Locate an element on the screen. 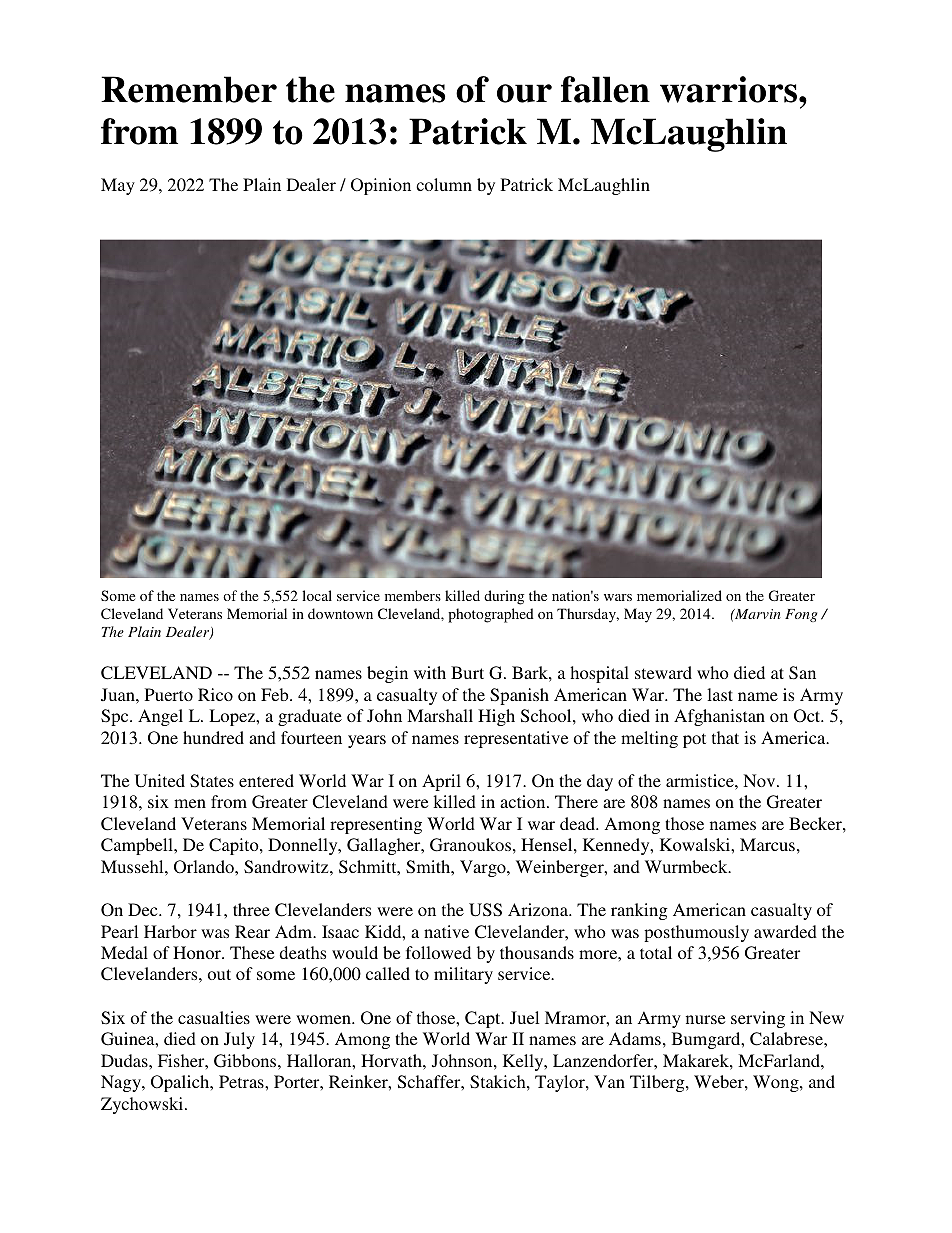 This screenshot has width=952, height=1233. during is located at coordinates (504, 597).
